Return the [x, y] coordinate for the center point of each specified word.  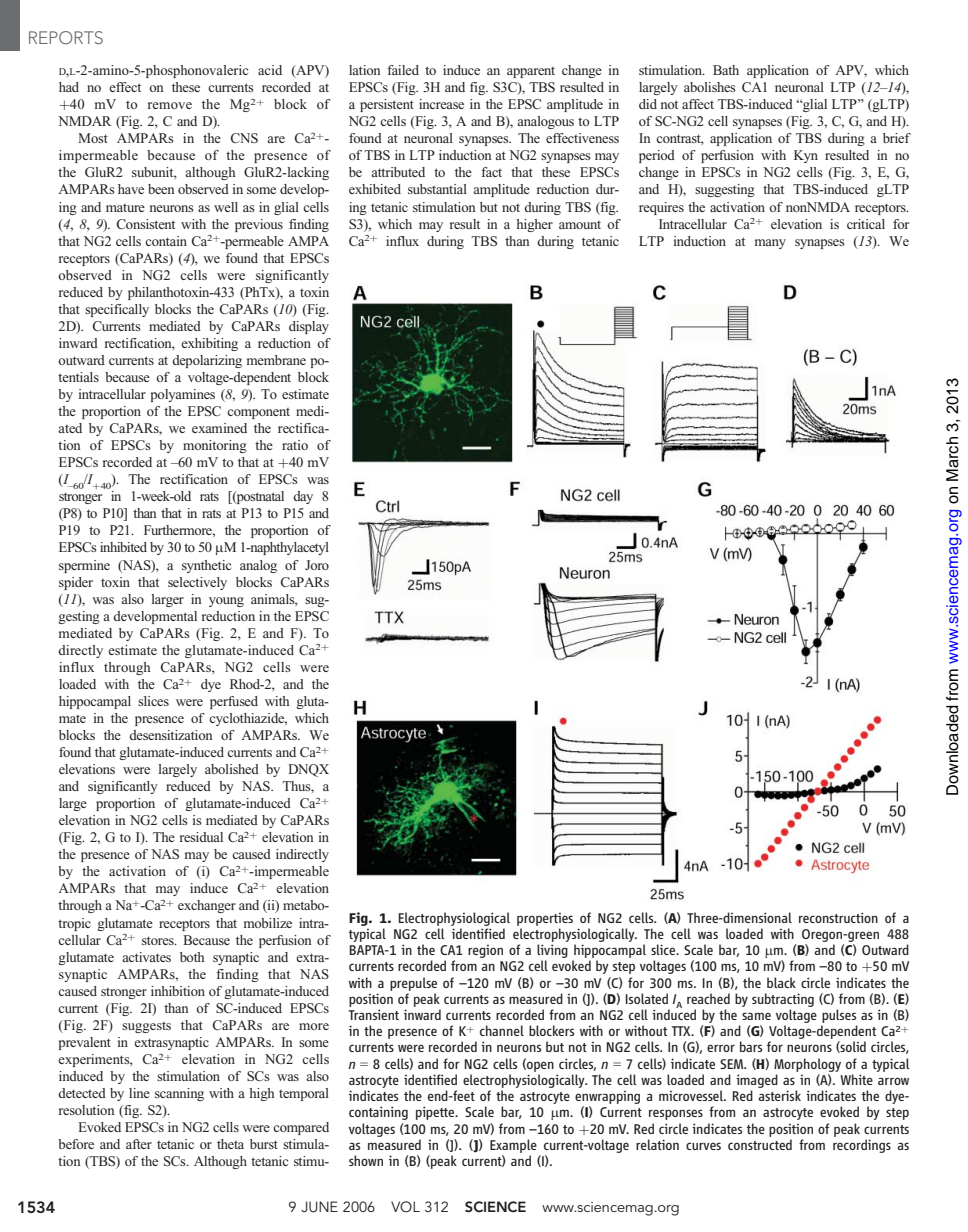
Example [513, 1146]
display [309, 327]
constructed [760, 1144]
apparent [531, 72]
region [485, 951]
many [770, 244]
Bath [726, 70]
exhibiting [209, 344]
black [781, 982]
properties [545, 919]
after [139, 1144]
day [303, 497]
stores [159, 940]
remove [170, 105]
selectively [197, 583]
